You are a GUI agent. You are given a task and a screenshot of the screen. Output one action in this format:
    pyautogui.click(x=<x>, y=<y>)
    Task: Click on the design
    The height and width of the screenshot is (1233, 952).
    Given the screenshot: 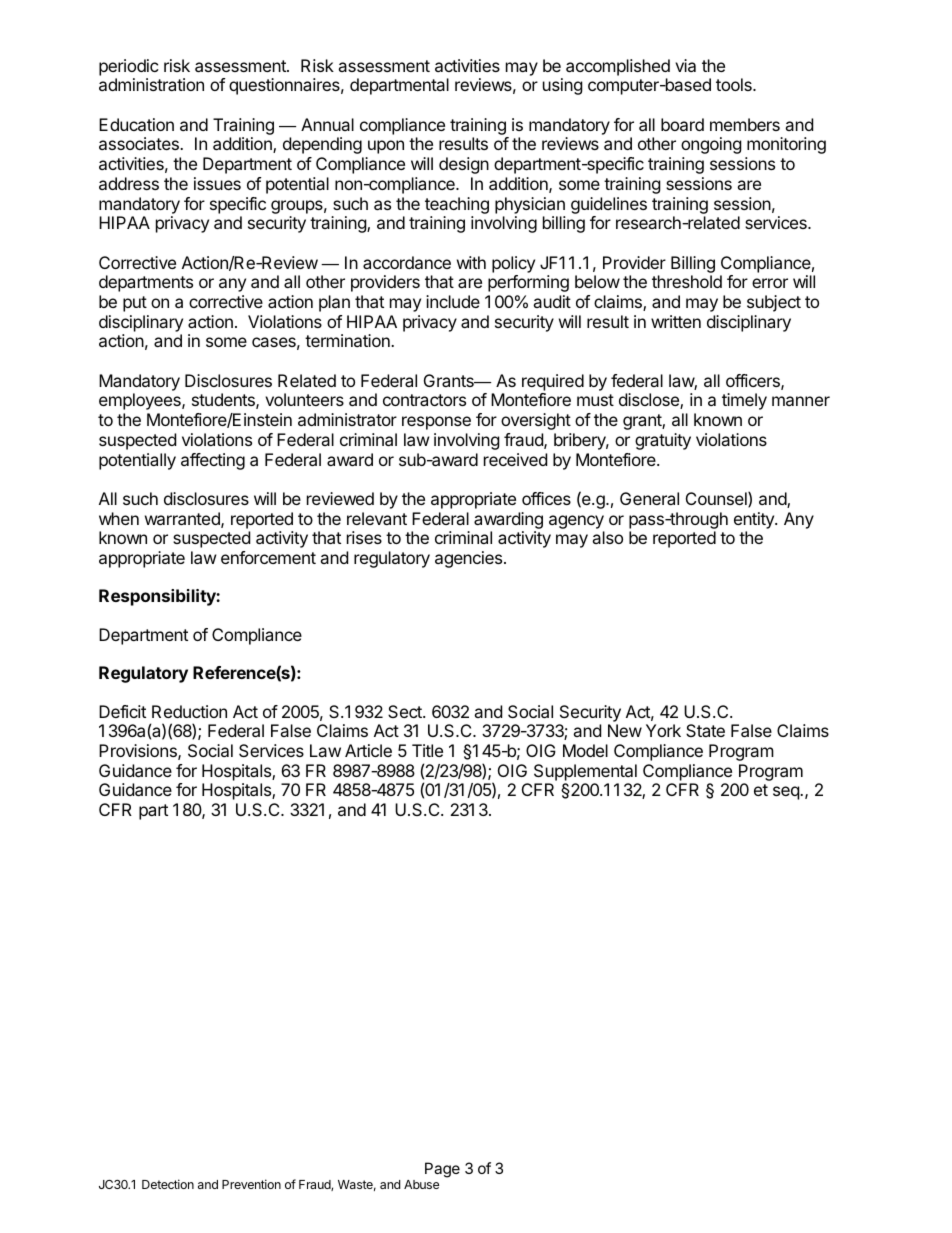 What is the action you would take?
    pyautogui.click(x=464, y=165)
